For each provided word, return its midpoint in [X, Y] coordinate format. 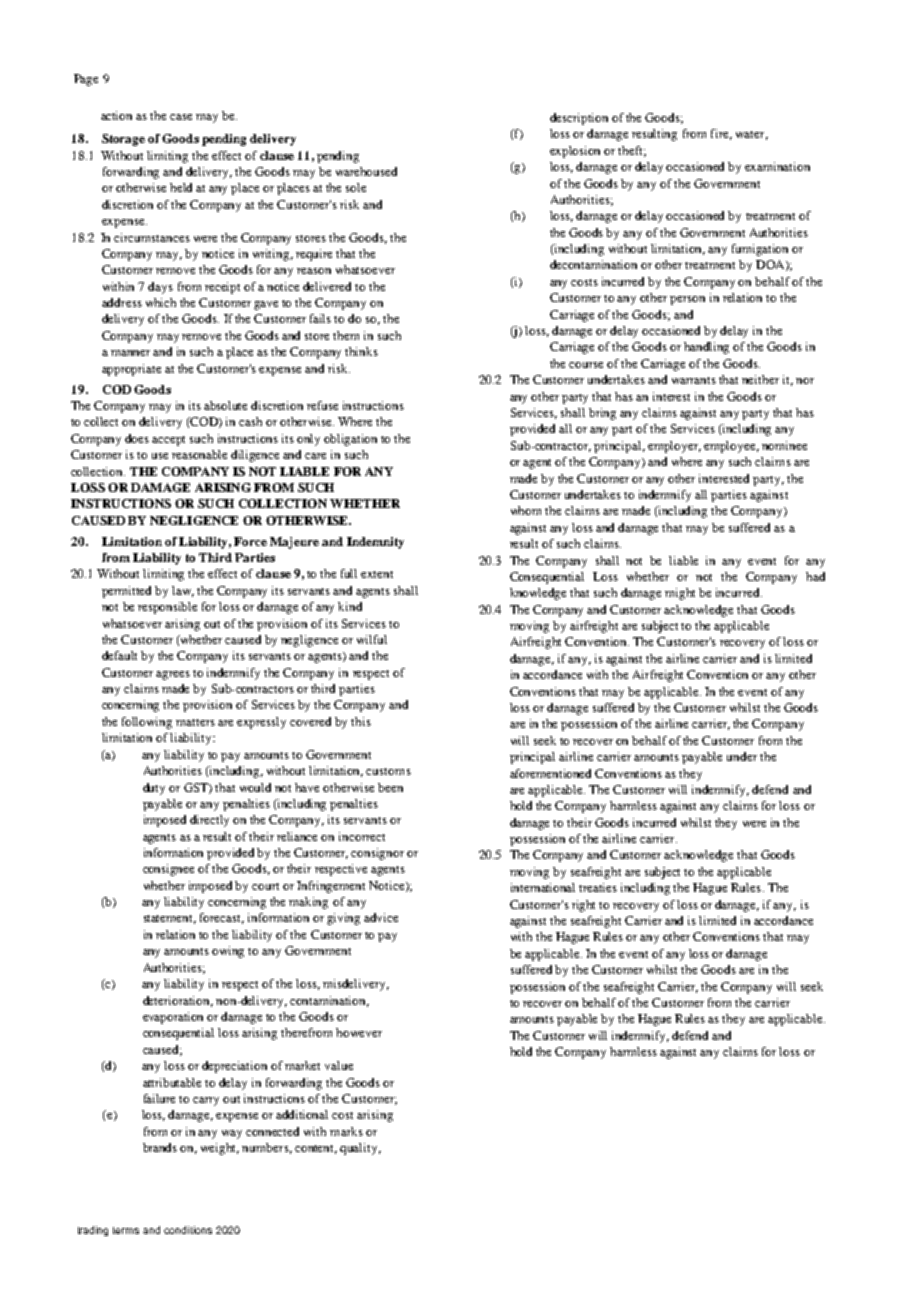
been [390, 787]
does [137, 438]
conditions [188, 1230]
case [181, 117]
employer [674, 447]
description [579, 119]
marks [346, 1131]
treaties [598, 887]
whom [526, 510]
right [583, 906]
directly [209, 821]
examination [777, 166]
